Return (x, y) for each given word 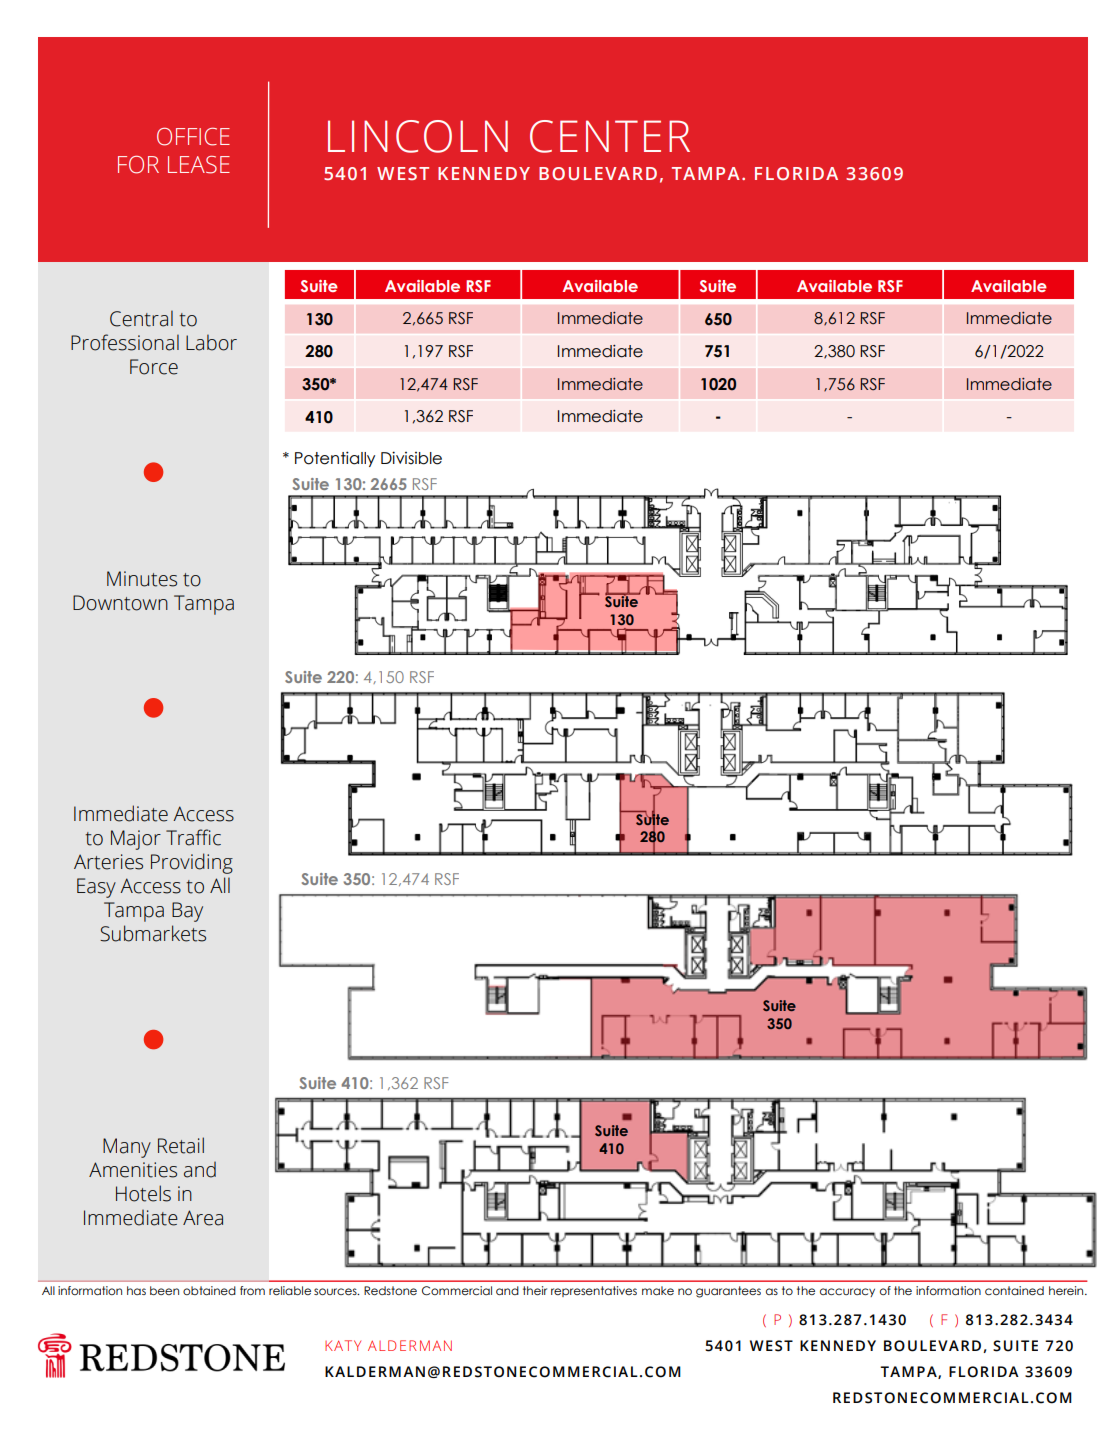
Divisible (411, 458)
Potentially (335, 459)
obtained (209, 1290)
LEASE (199, 165)
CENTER (610, 136)
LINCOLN (418, 136)
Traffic (193, 837)
